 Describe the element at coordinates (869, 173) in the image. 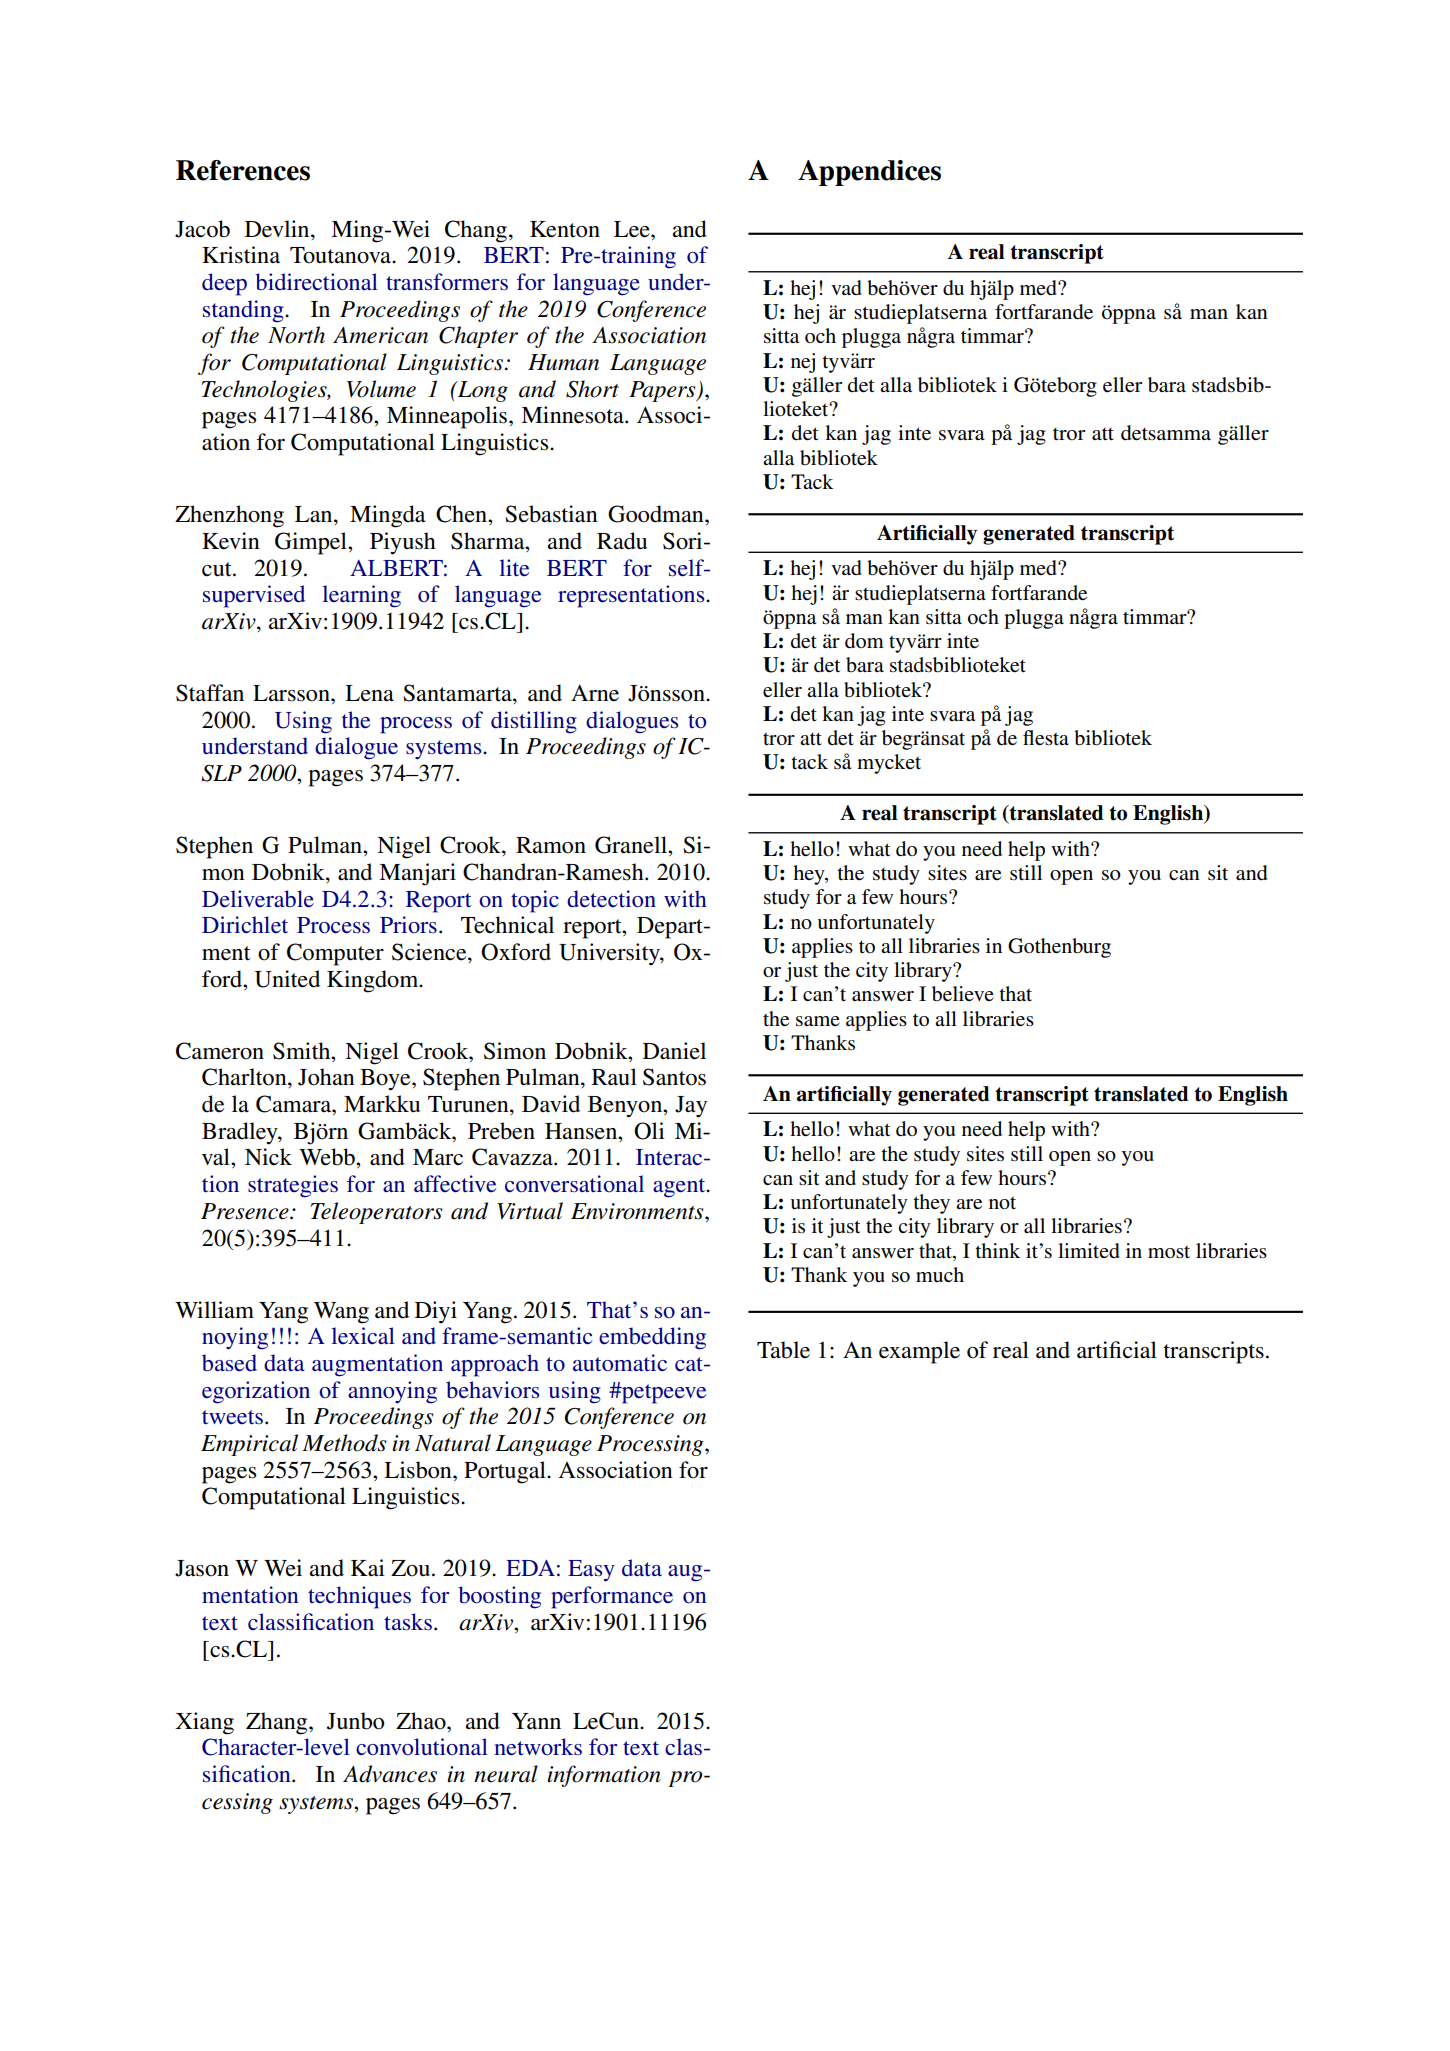

I see `Appendices` at that location.
